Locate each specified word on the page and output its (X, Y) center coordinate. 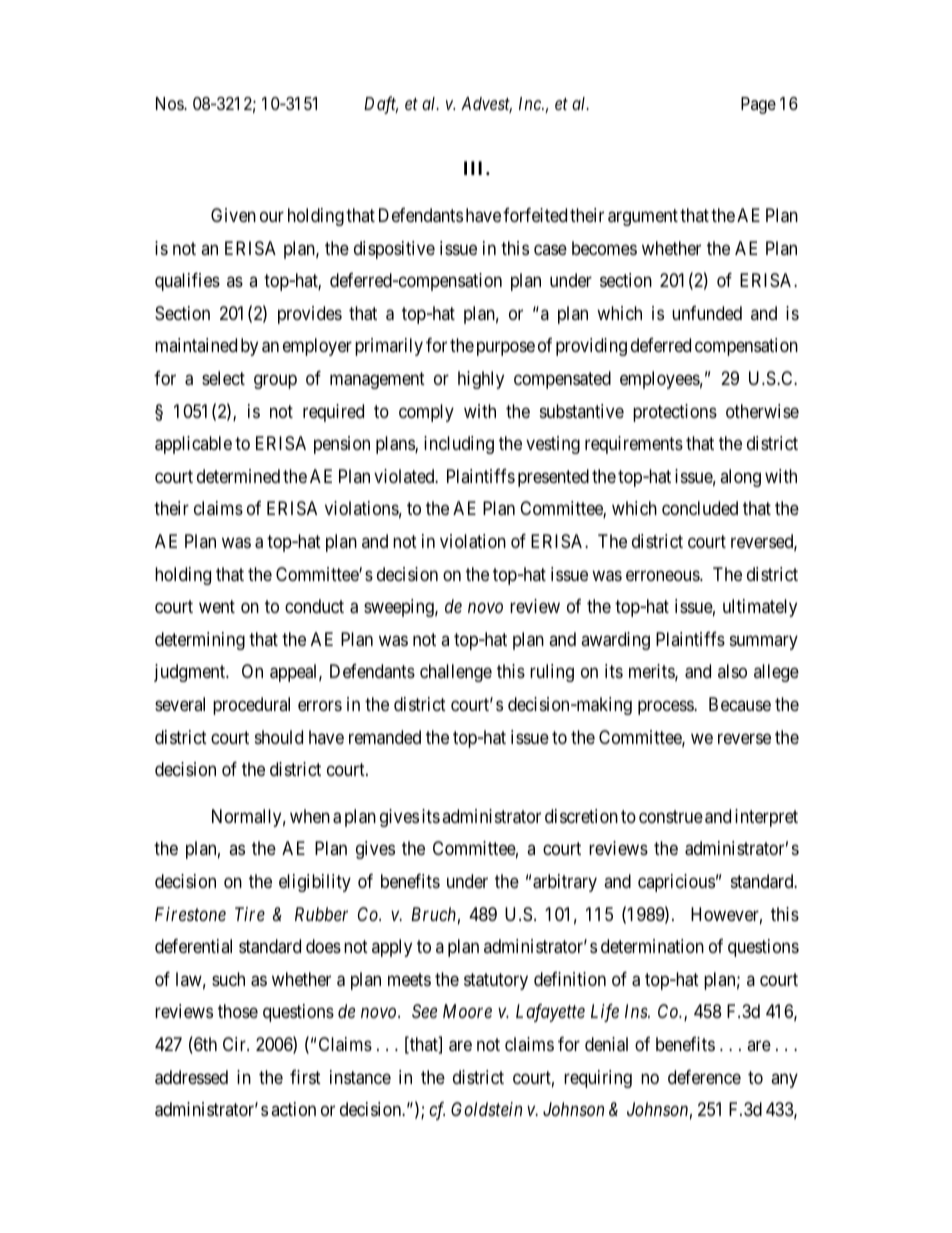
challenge (456, 673)
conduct (314, 606)
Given (233, 215)
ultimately (760, 608)
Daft (381, 105)
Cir (235, 1044)
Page (758, 105)
